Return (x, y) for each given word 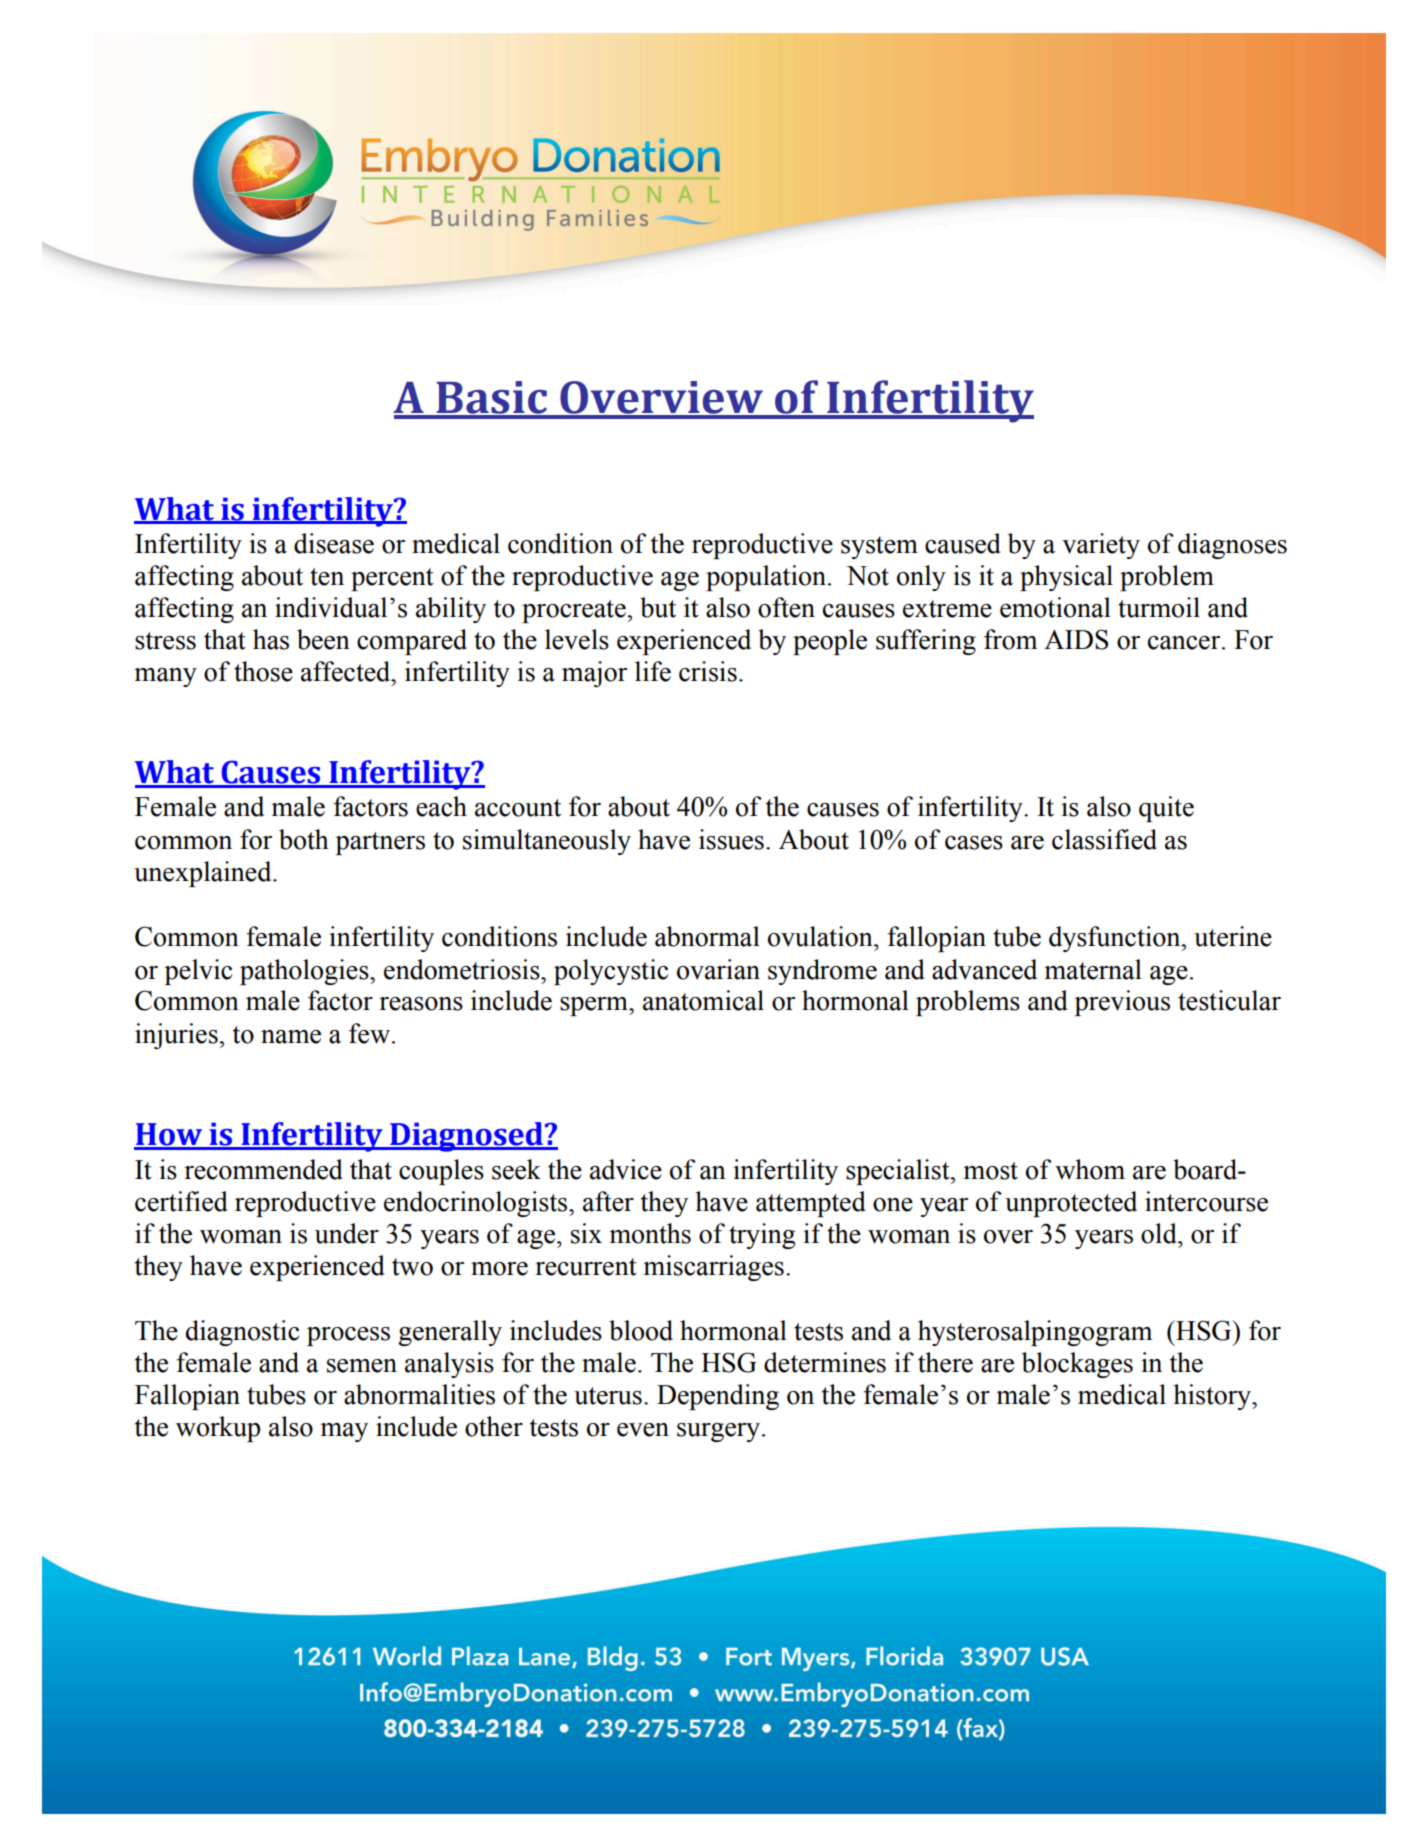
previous (1122, 1003)
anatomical (703, 1000)
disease (334, 543)
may (344, 1432)
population (766, 578)
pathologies (305, 972)
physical (1066, 578)
